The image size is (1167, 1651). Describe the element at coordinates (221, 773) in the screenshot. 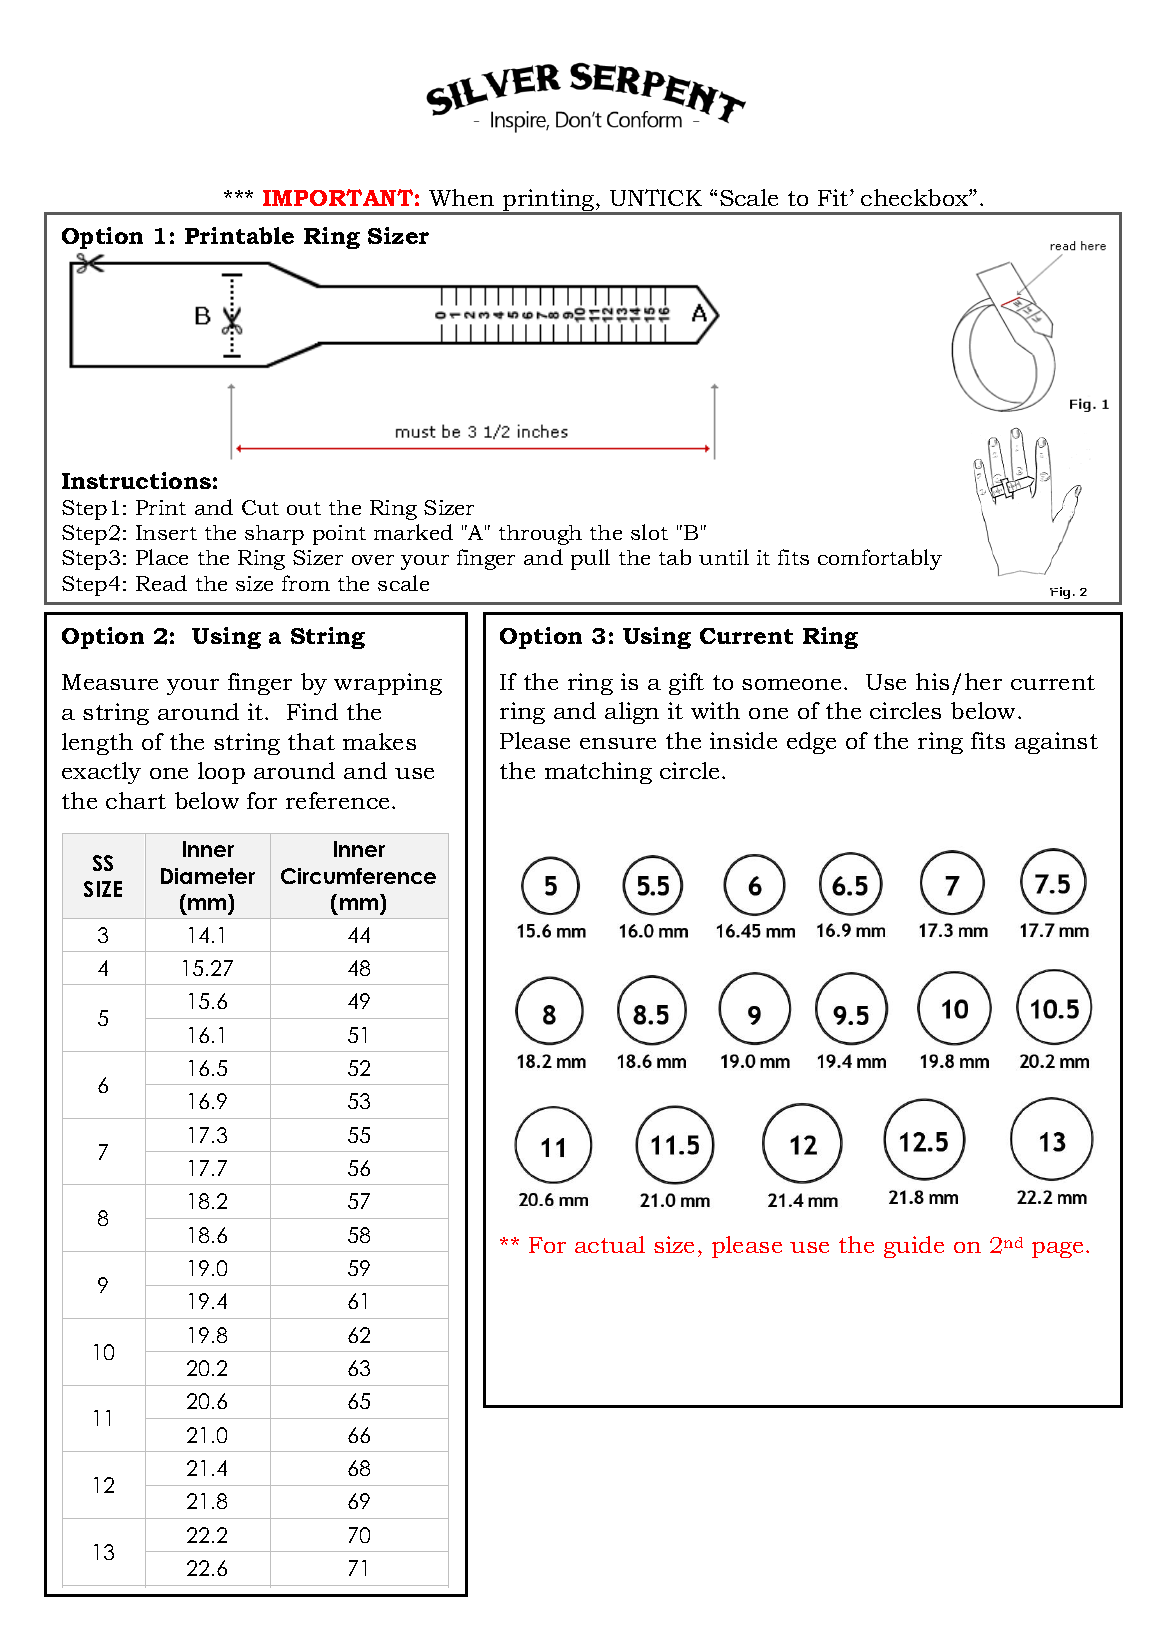

I see `loop` at that location.
